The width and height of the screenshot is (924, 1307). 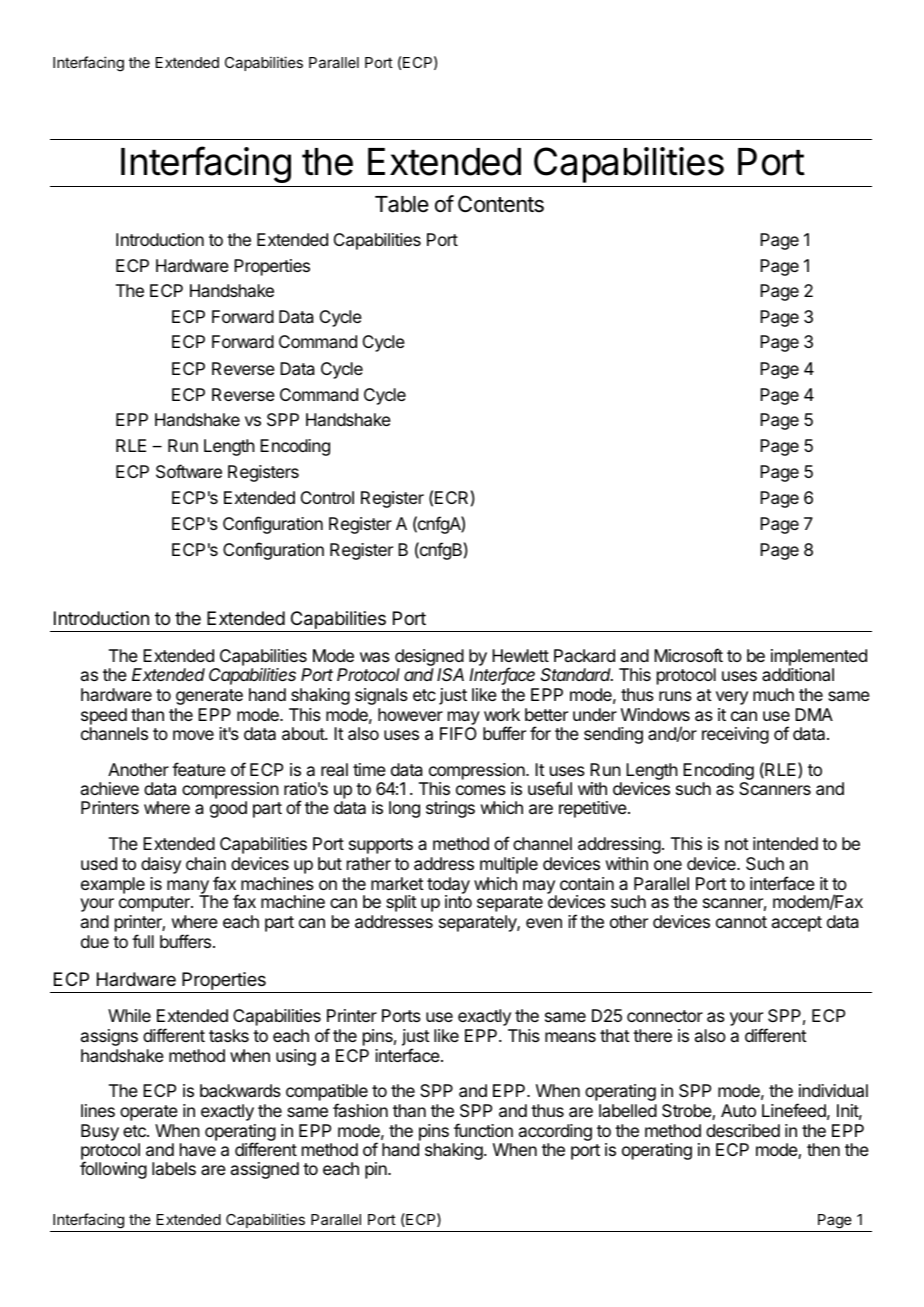 I want to click on Contents, so click(x=501, y=204).
